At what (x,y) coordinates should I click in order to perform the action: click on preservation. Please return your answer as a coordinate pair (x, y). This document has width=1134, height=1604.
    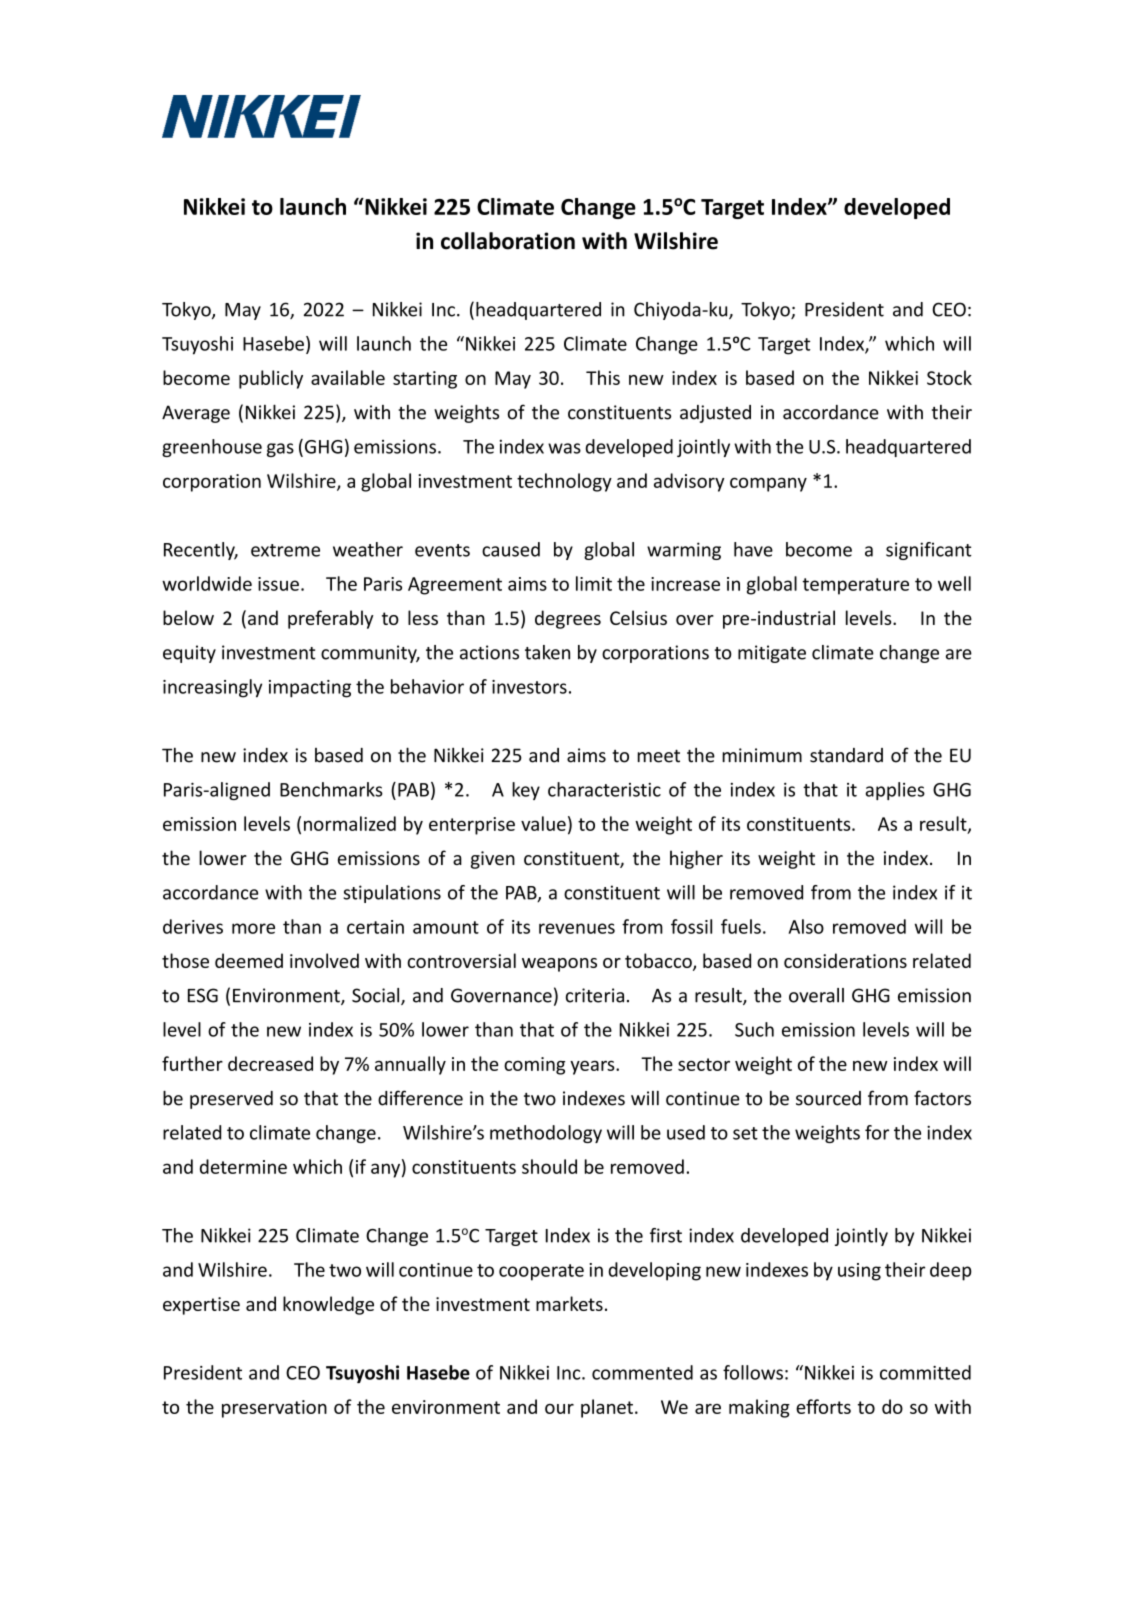
    Looking at the image, I should click on (274, 1409).
